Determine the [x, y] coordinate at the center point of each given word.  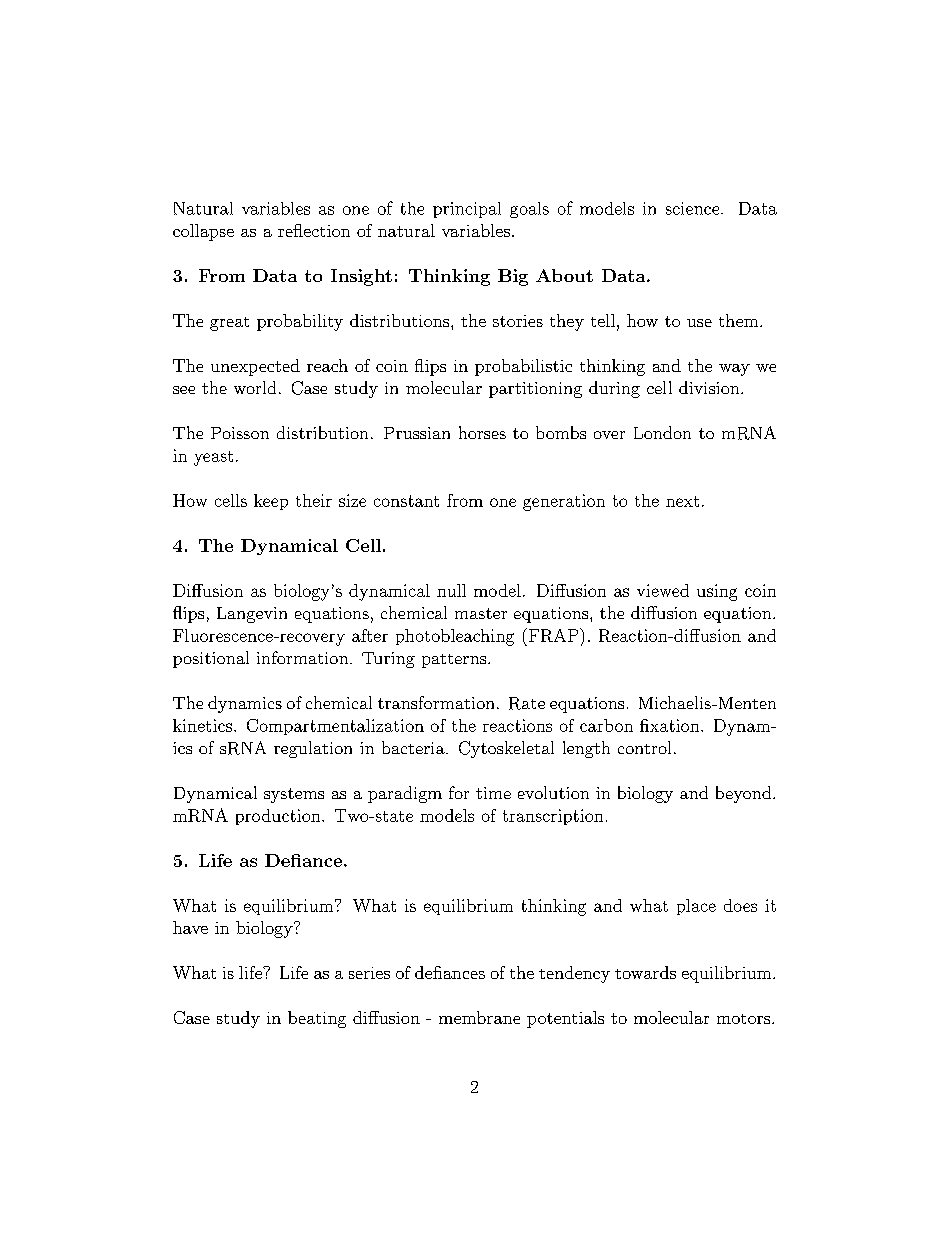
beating [317, 1019]
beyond [743, 794]
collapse [203, 232]
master [481, 613]
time [493, 793]
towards [645, 972]
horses [482, 432]
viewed [663, 590]
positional [211, 659]
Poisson [240, 433]
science [692, 208]
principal [467, 210]
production [279, 817]
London [662, 432]
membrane [479, 1017]
